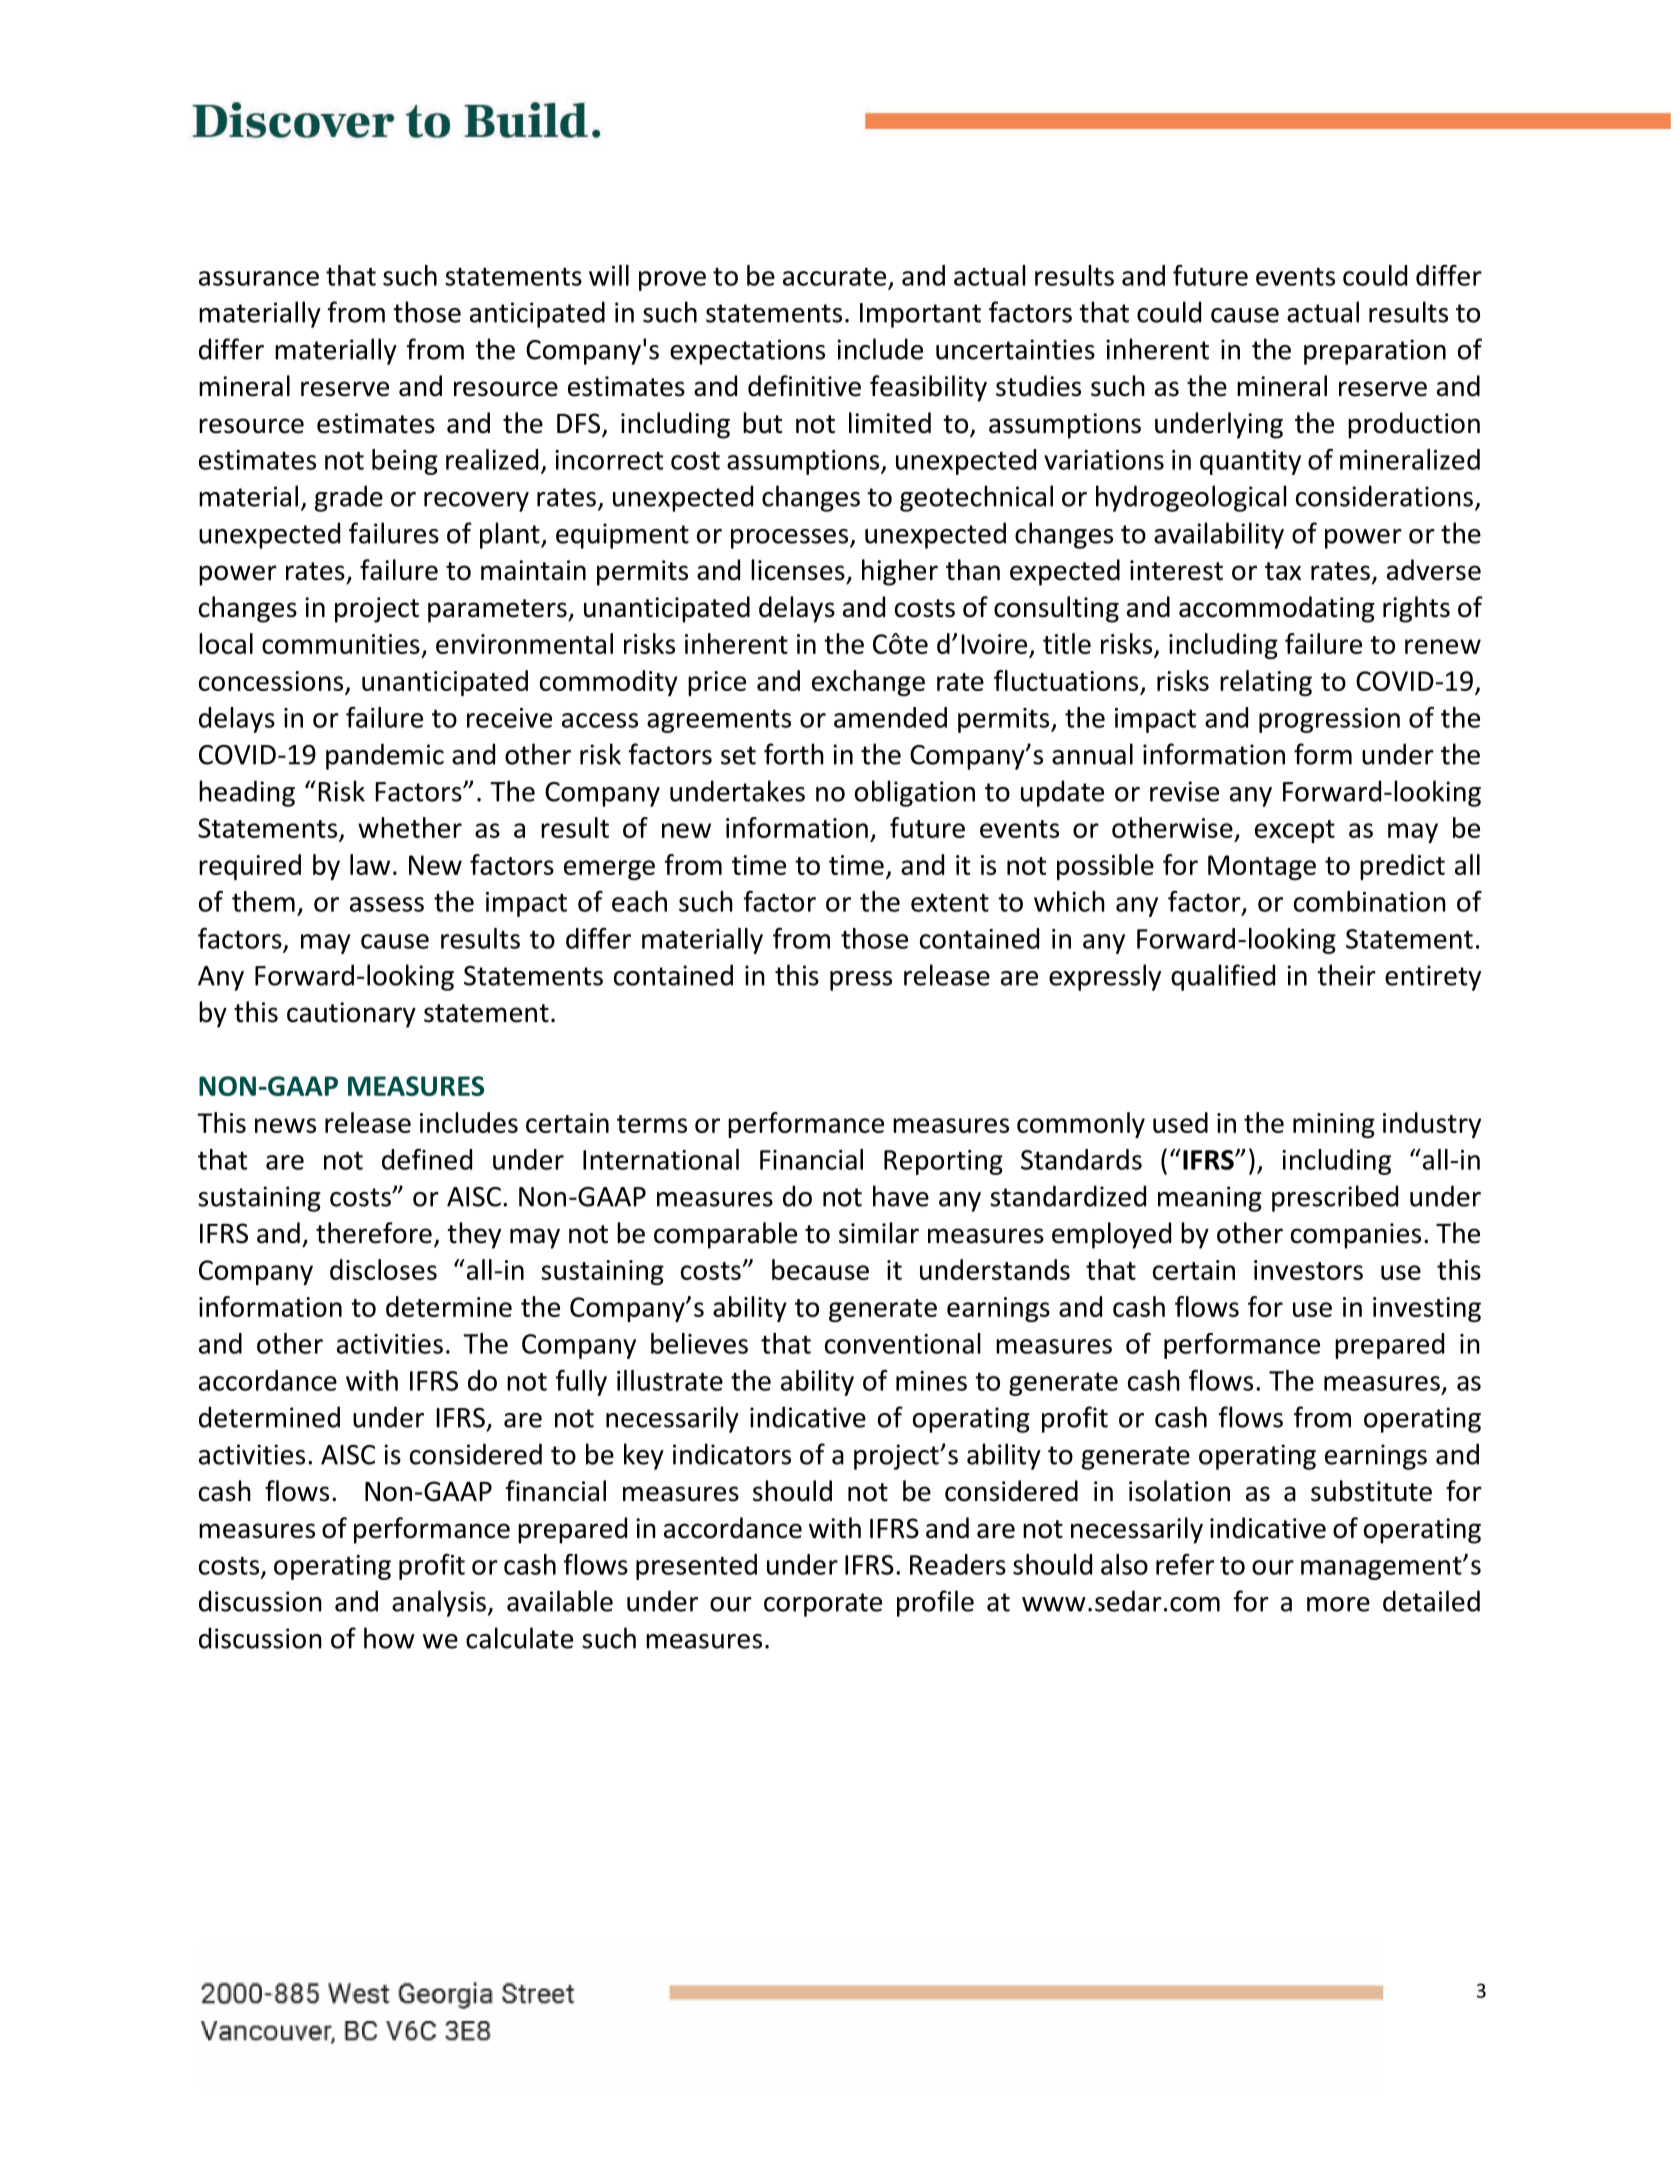  Describe the element at coordinates (920, 315) in the document. I see `Important` at that location.
